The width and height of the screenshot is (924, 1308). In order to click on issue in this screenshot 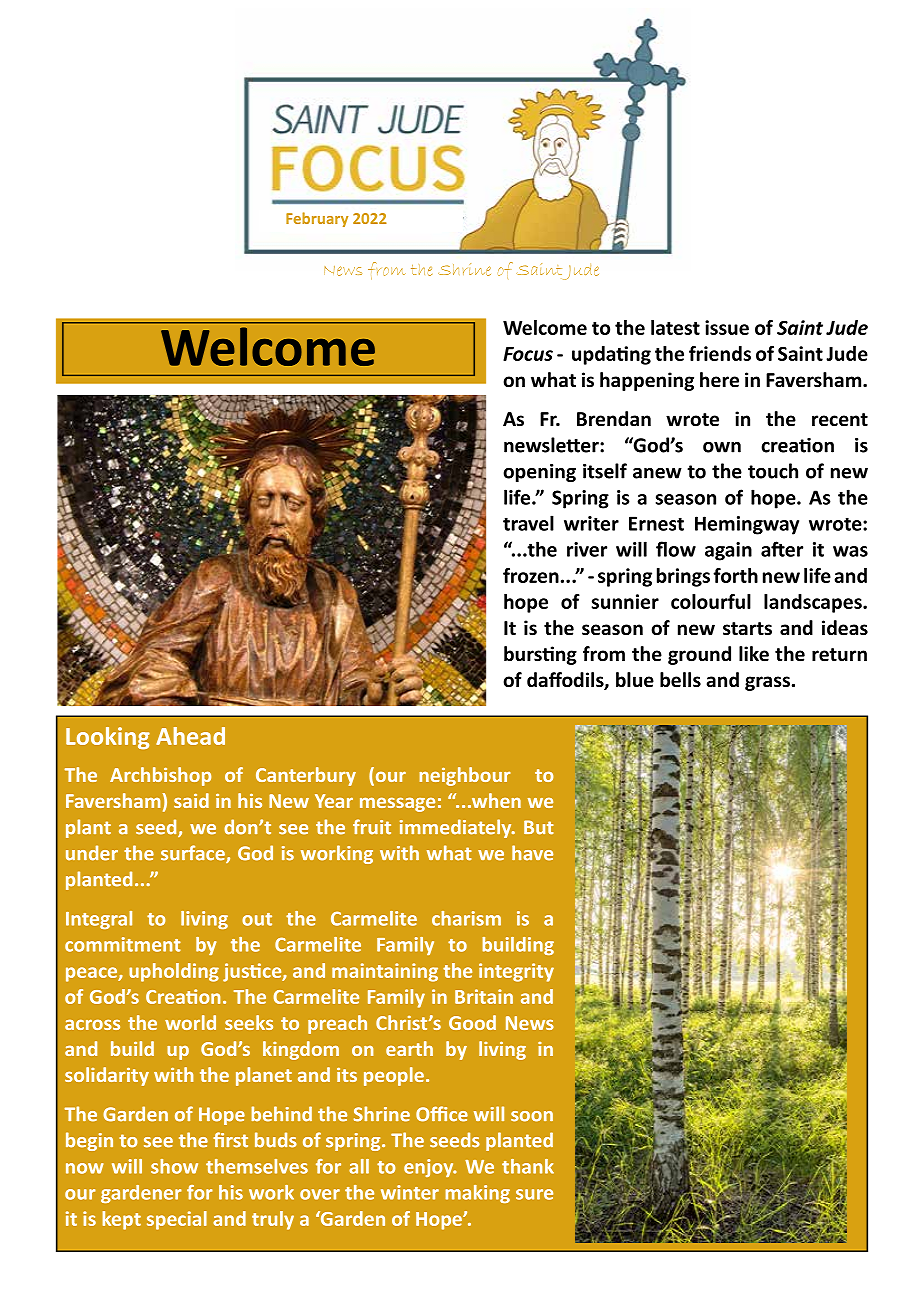, I will do `click(727, 327)`.
